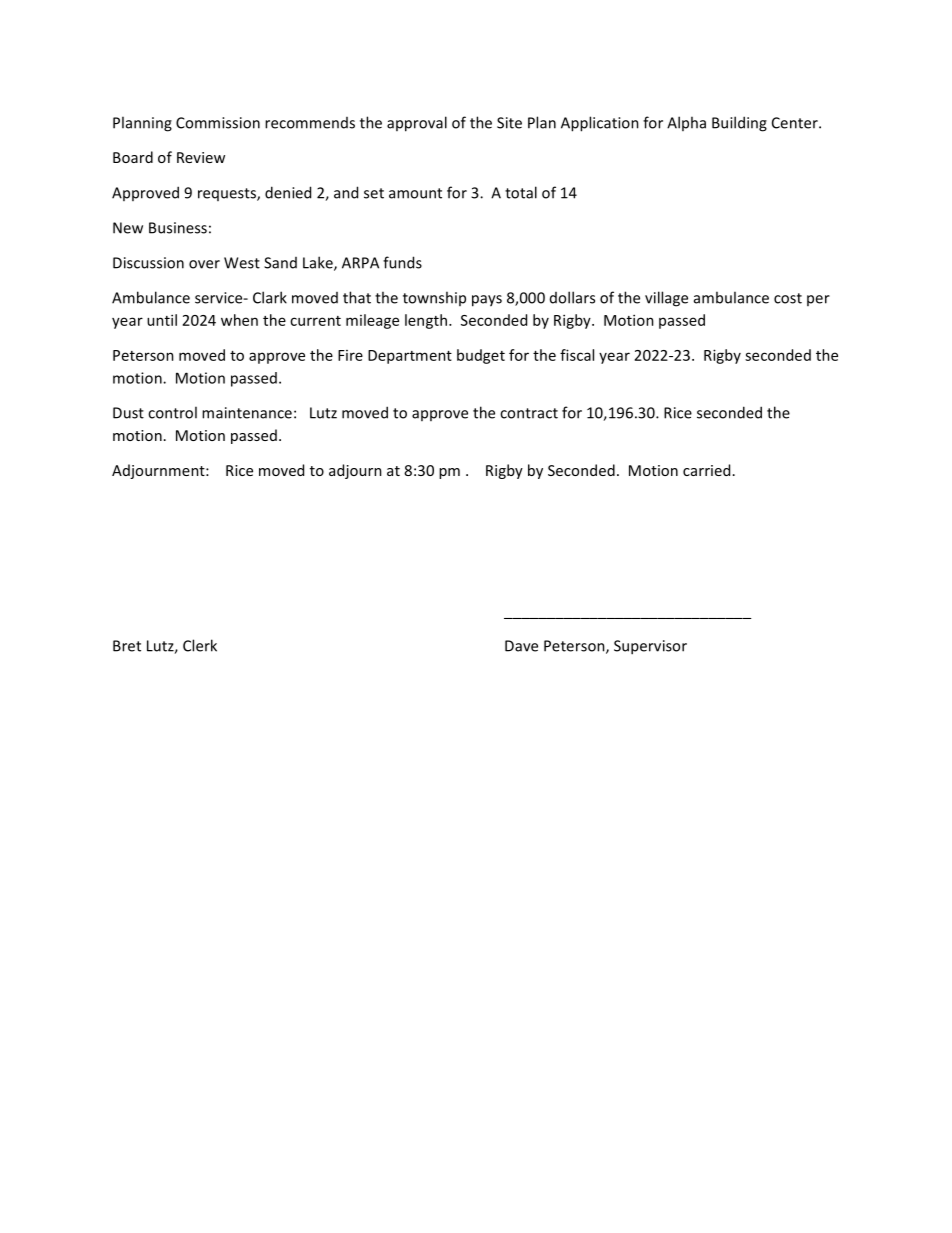 The height and width of the screenshot is (1233, 952). Describe the element at coordinates (521, 646) in the screenshot. I see `Dave` at that location.
